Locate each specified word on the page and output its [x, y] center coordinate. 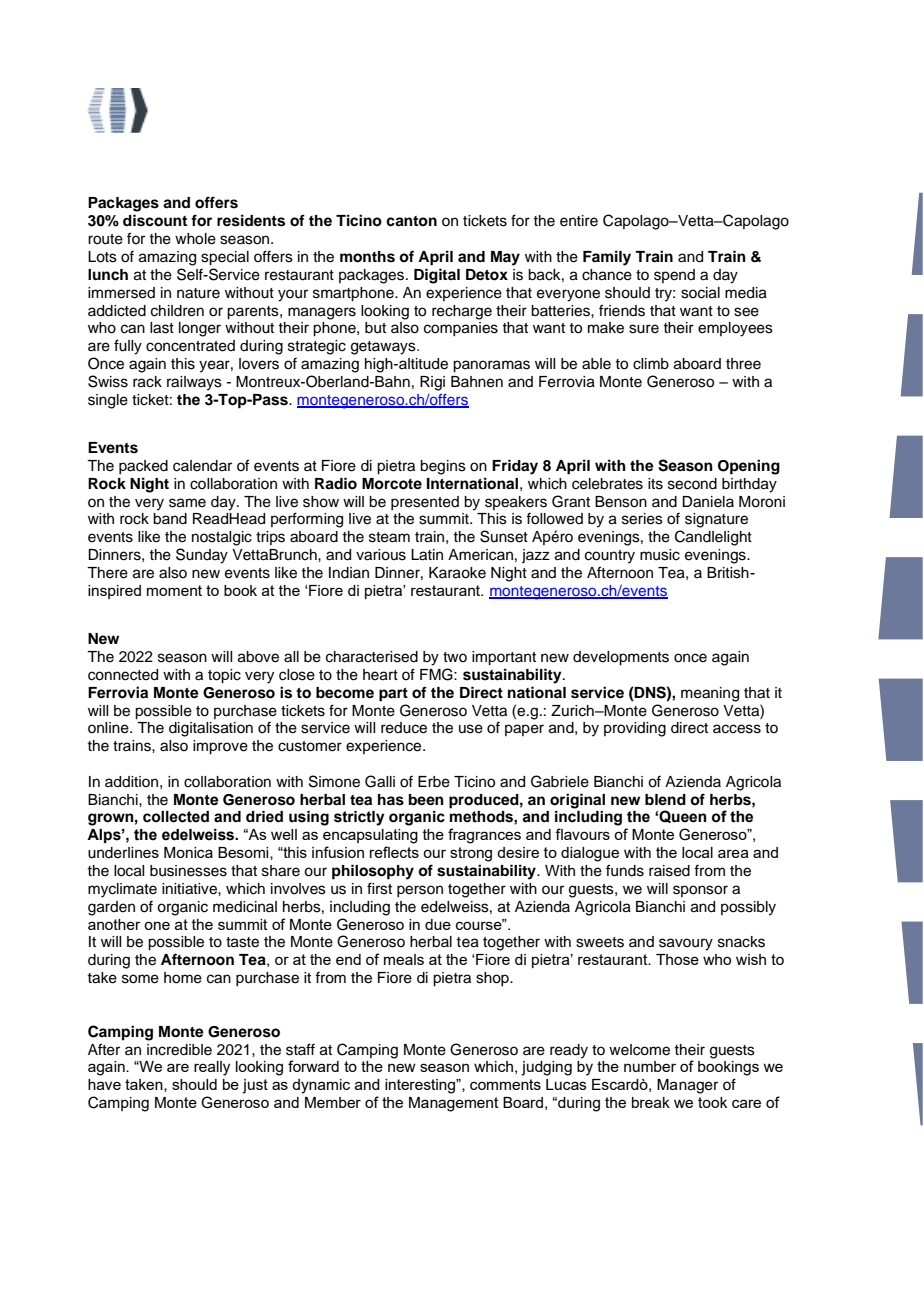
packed [143, 467]
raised [669, 871]
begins [443, 467]
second [692, 484]
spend [674, 276]
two [455, 657]
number [650, 1066]
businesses [188, 871]
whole [195, 239]
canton [411, 221]
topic [224, 676]
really [212, 1068]
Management [454, 1104]
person [420, 891]
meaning [710, 694]
